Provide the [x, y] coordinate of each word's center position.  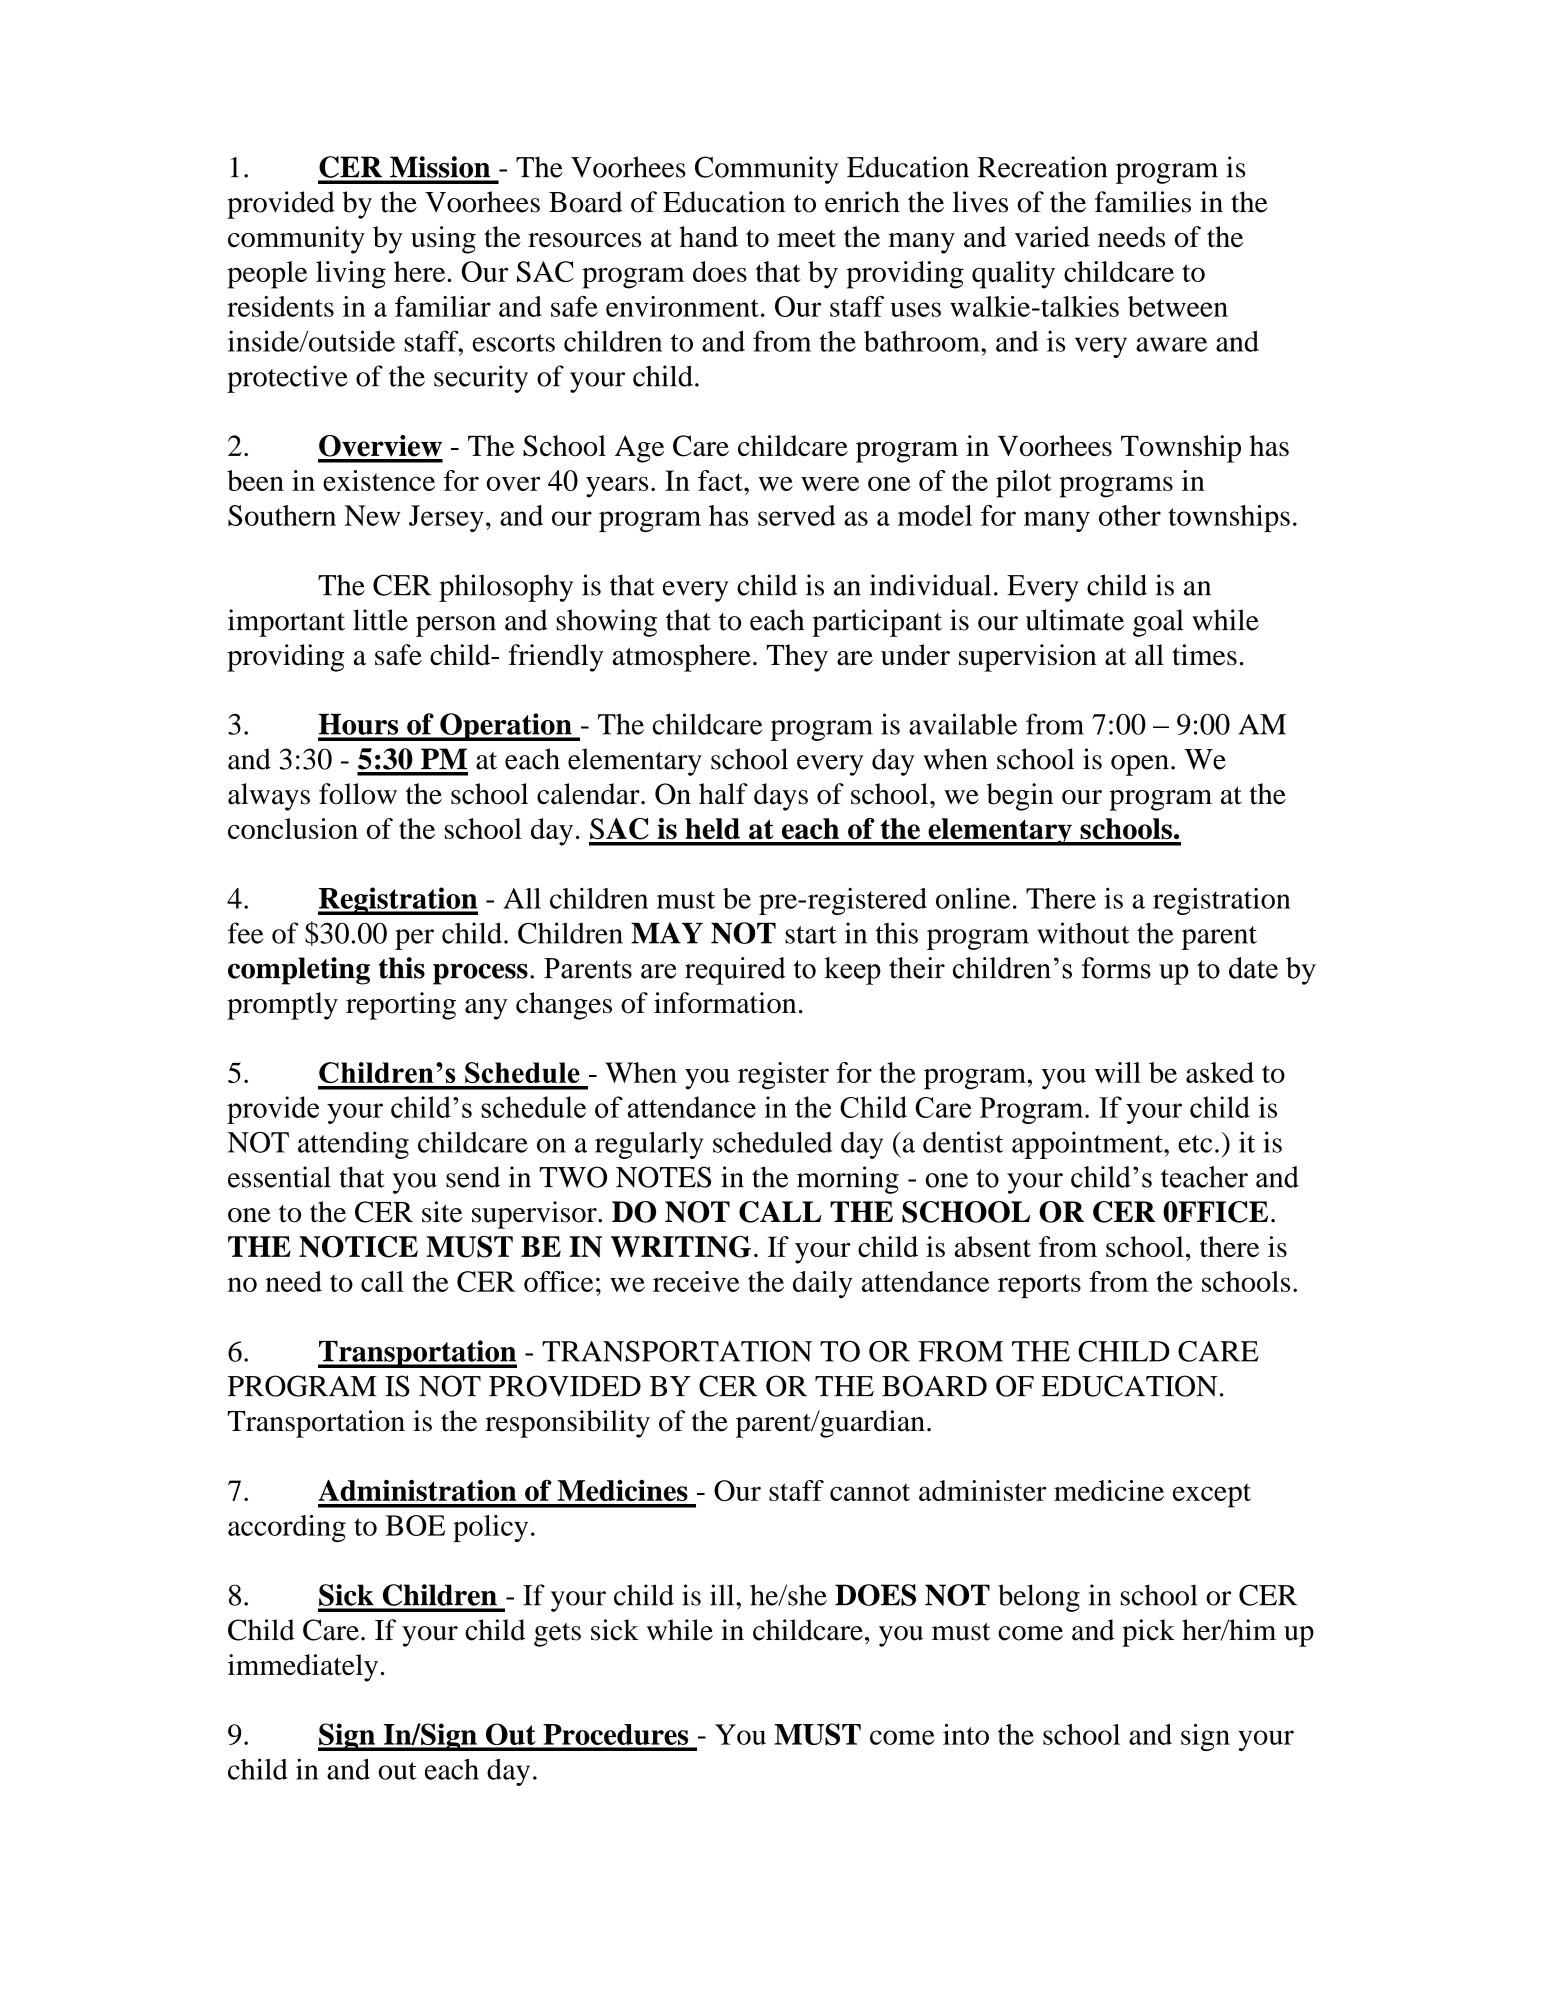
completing [299, 971]
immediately [303, 1668]
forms [1116, 968]
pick [1148, 1633]
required [735, 971]
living [351, 275]
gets [557, 1635]
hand [709, 236]
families [1143, 202]
